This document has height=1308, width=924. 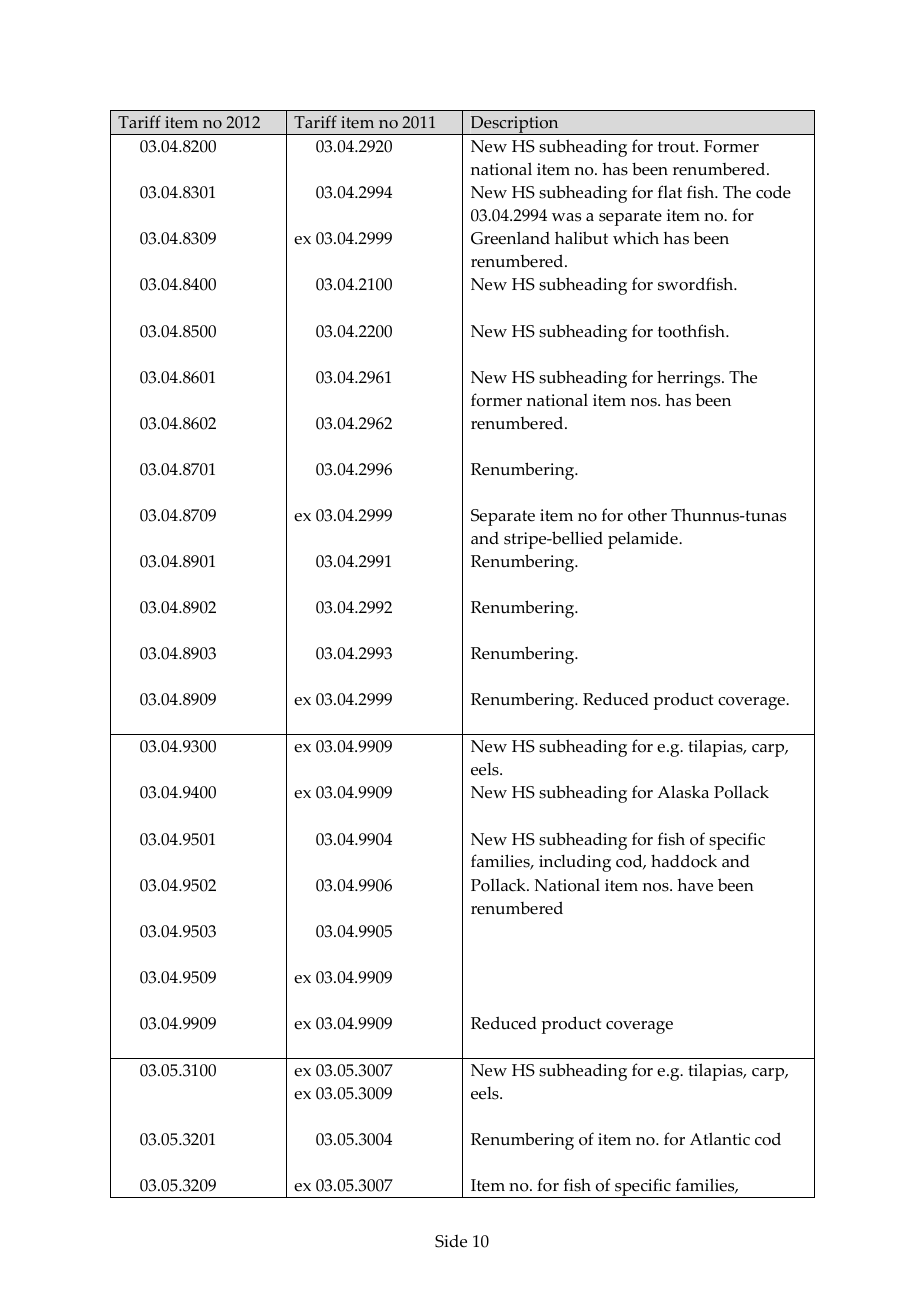 What do you see at coordinates (690, 379) in the document?
I see `herrings` at bounding box center [690, 379].
